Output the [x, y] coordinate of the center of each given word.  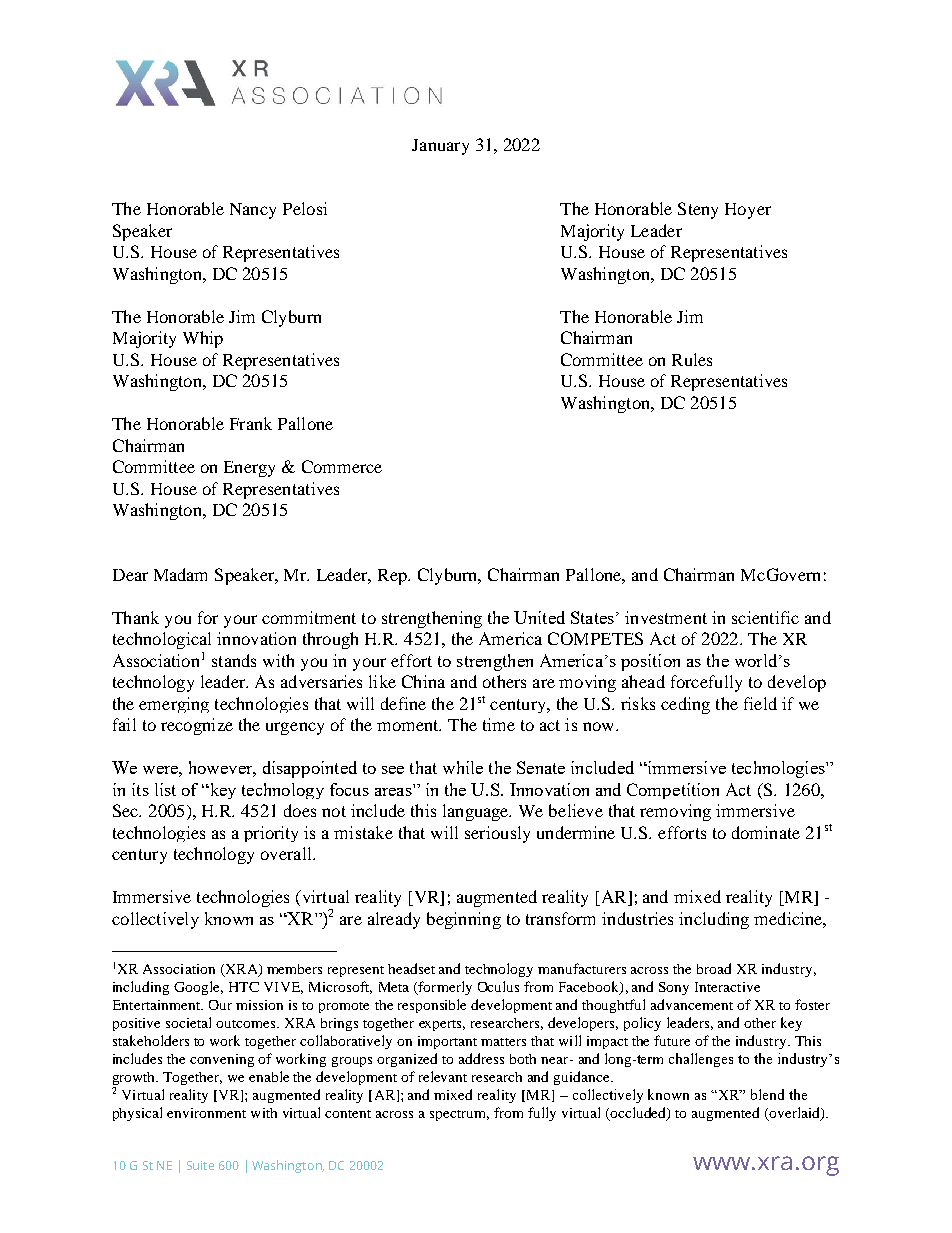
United [539, 617]
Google [198, 988]
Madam [180, 574]
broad [714, 968]
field [760, 703]
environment [206, 1113]
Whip [203, 339]
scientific [765, 617]
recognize [197, 726]
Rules [692, 359]
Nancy [253, 211]
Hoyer [748, 211]
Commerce [342, 466]
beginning [464, 920]
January [440, 147]
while [463, 767]
